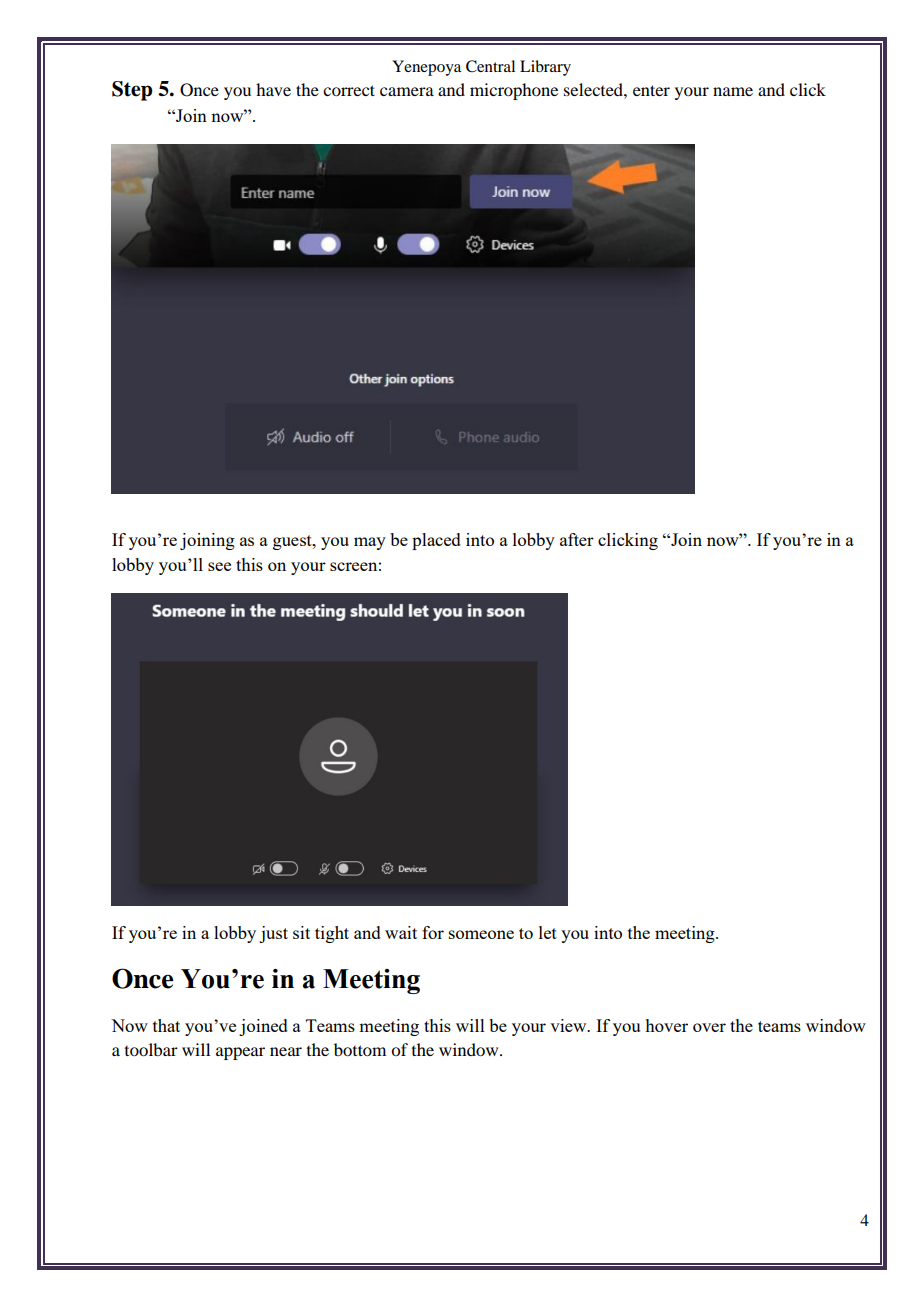 The width and height of the screenshot is (924, 1307). What do you see at coordinates (219, 566) in the screenshot?
I see `see` at bounding box center [219, 566].
